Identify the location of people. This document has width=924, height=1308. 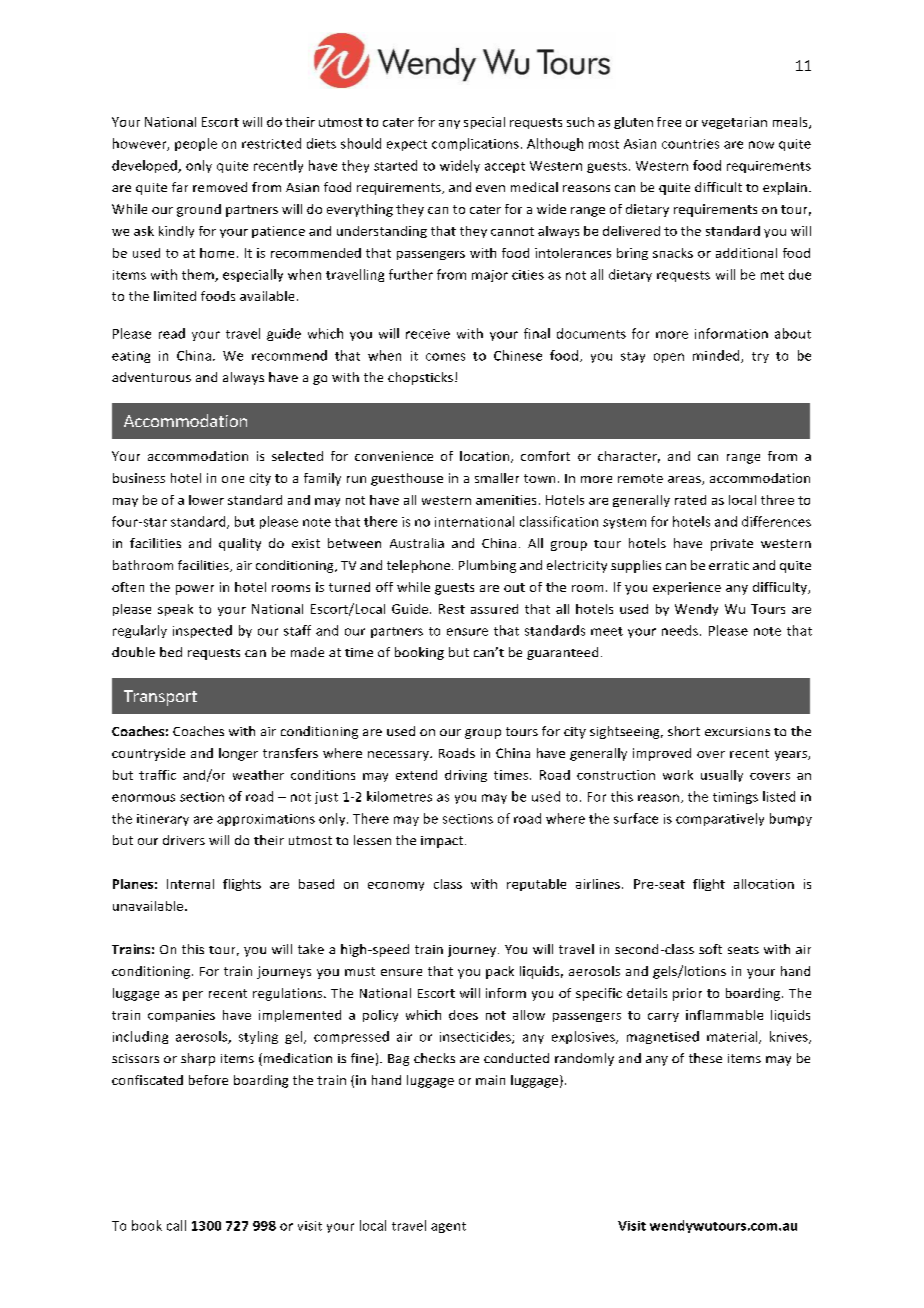
(196, 144).
